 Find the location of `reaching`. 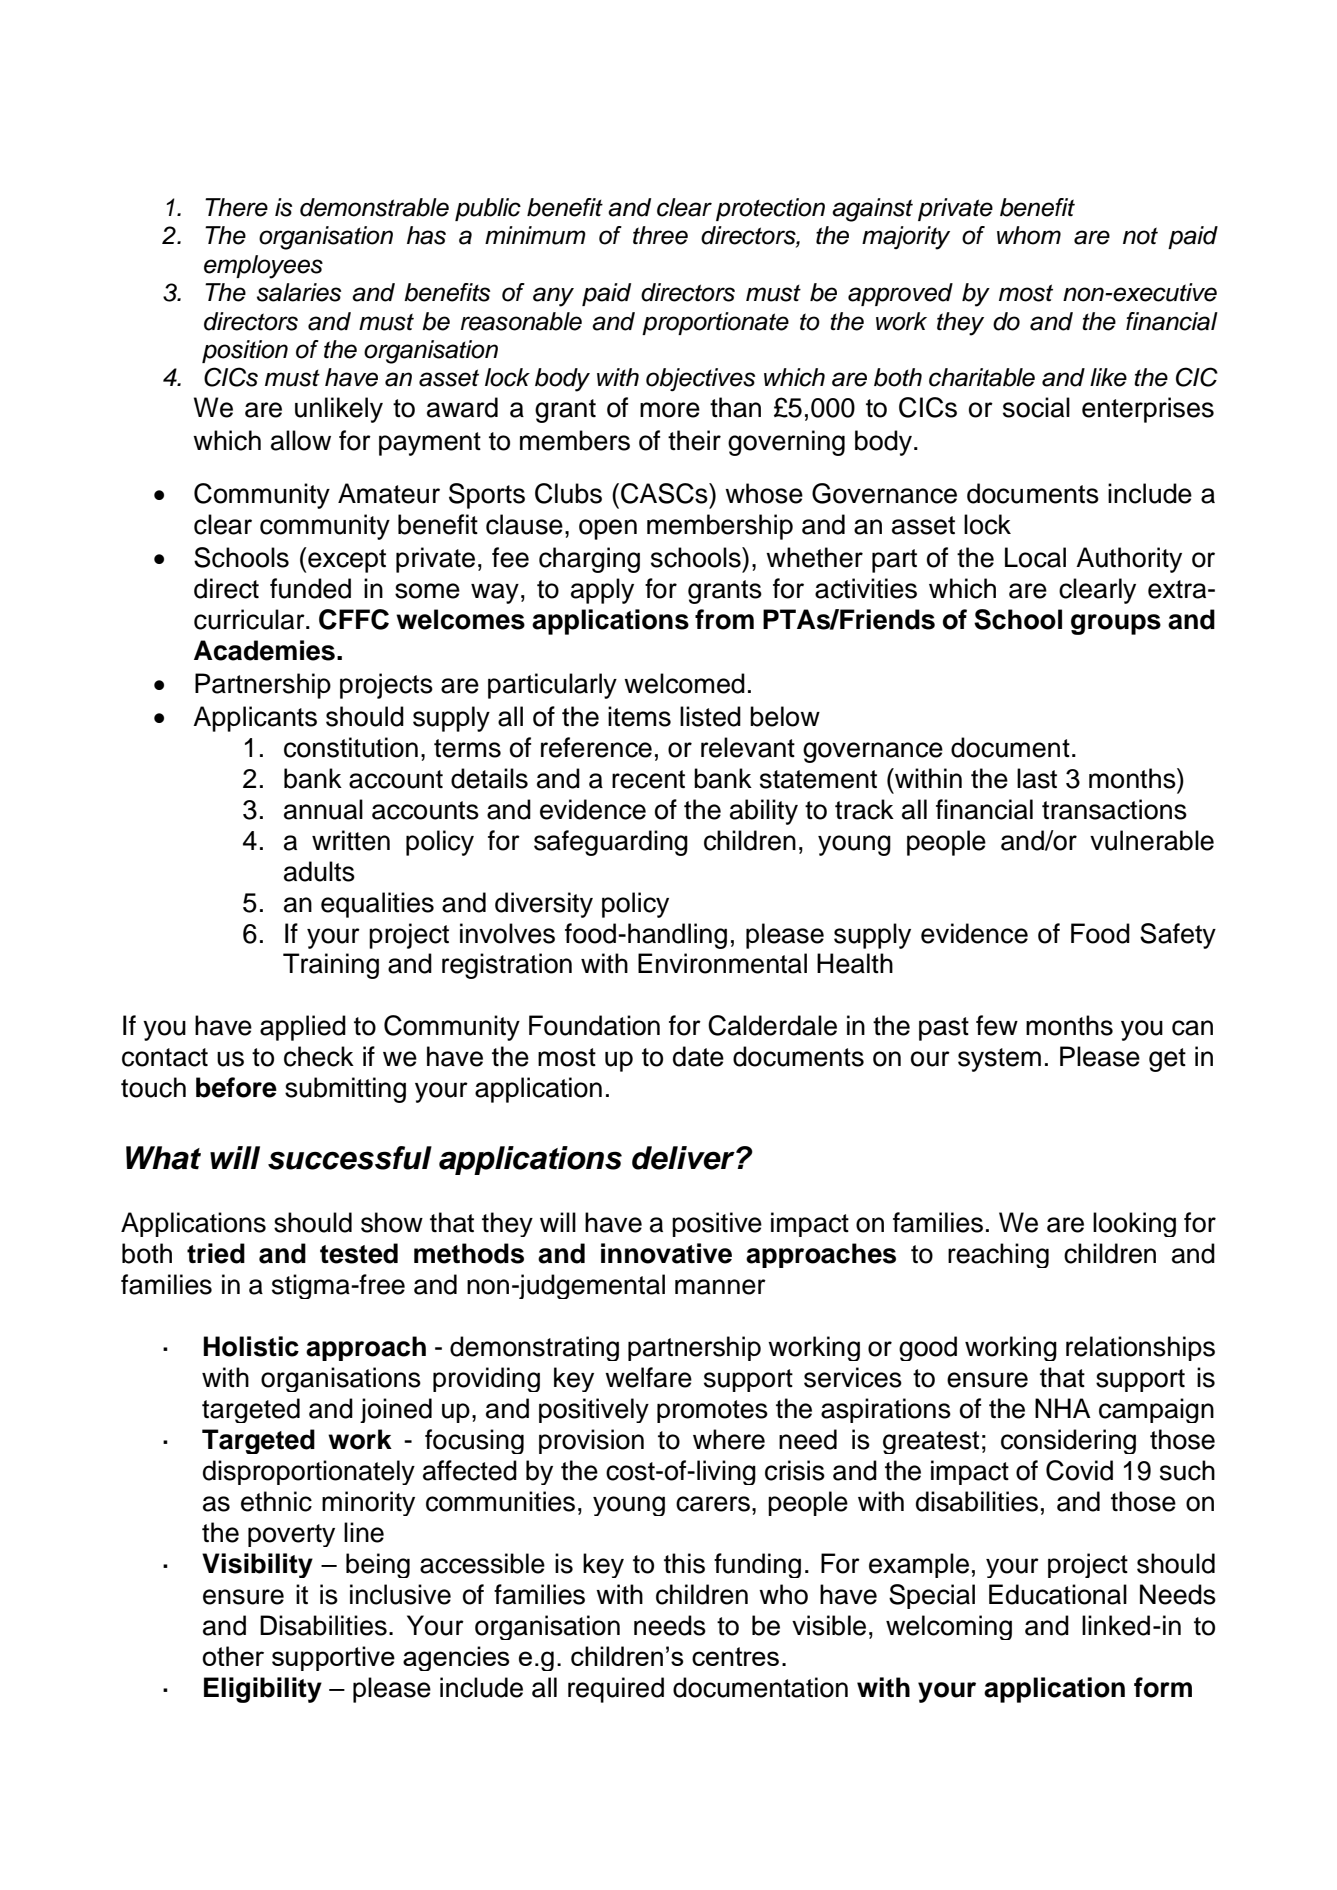

reaching is located at coordinates (998, 1255).
